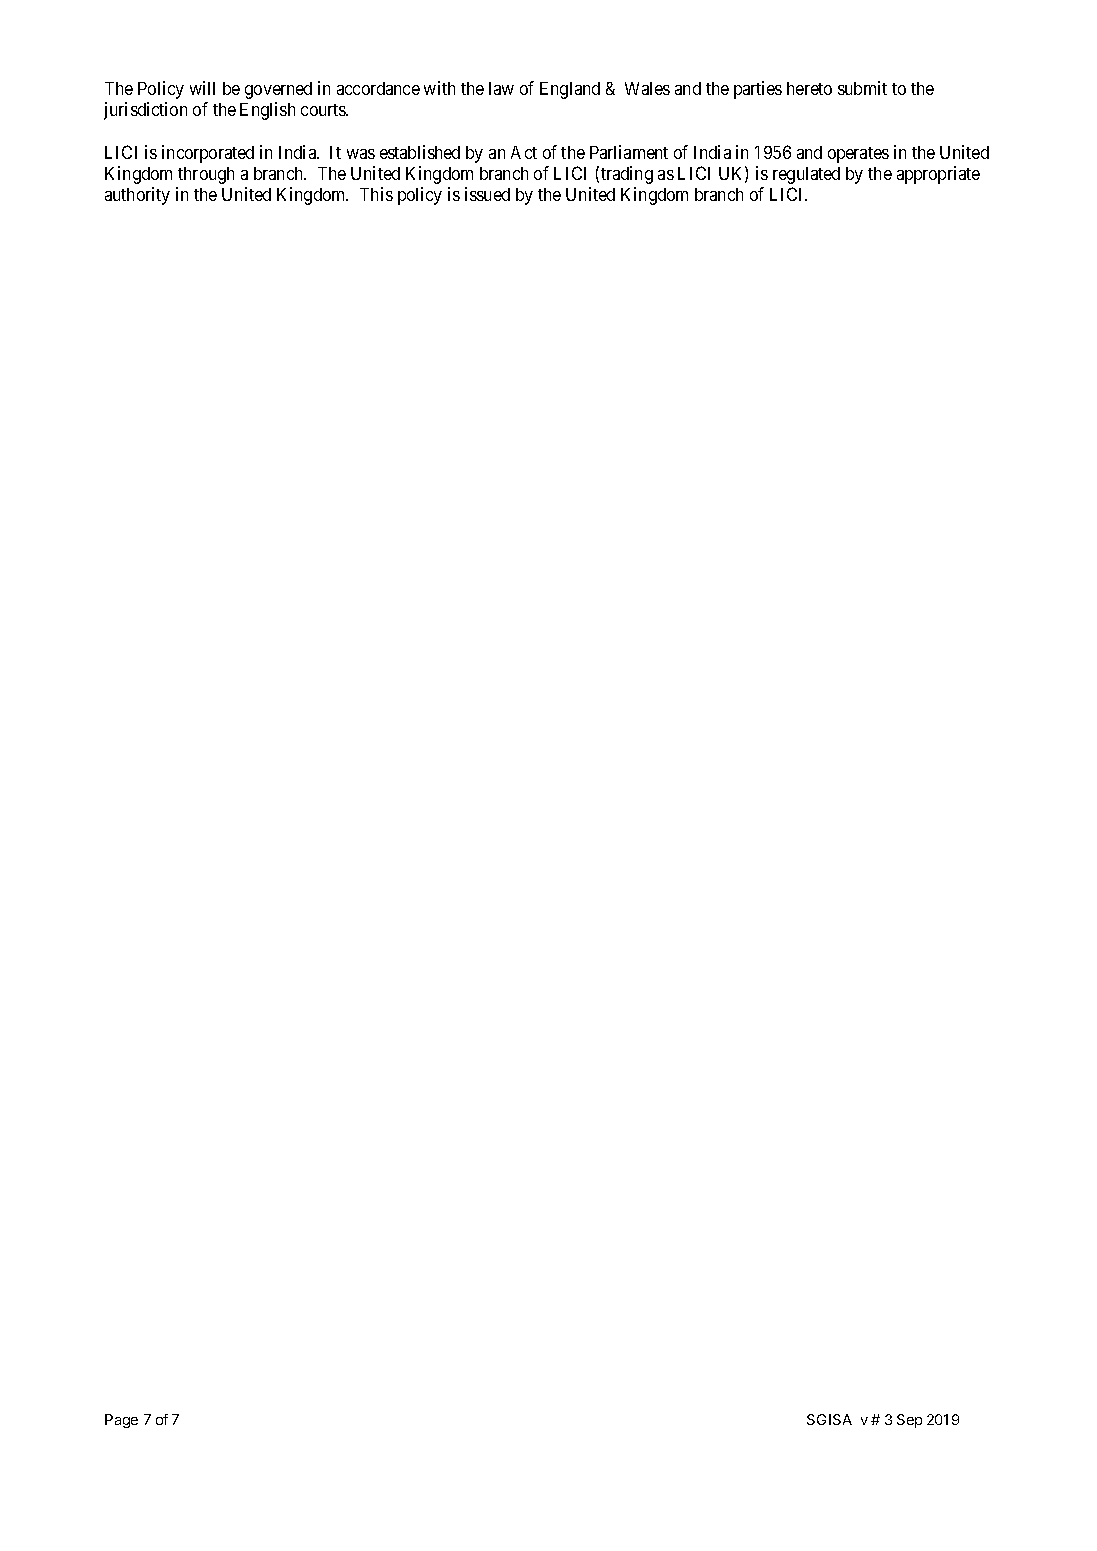 The image size is (1097, 1551). I want to click on incorporated, so click(208, 154).
